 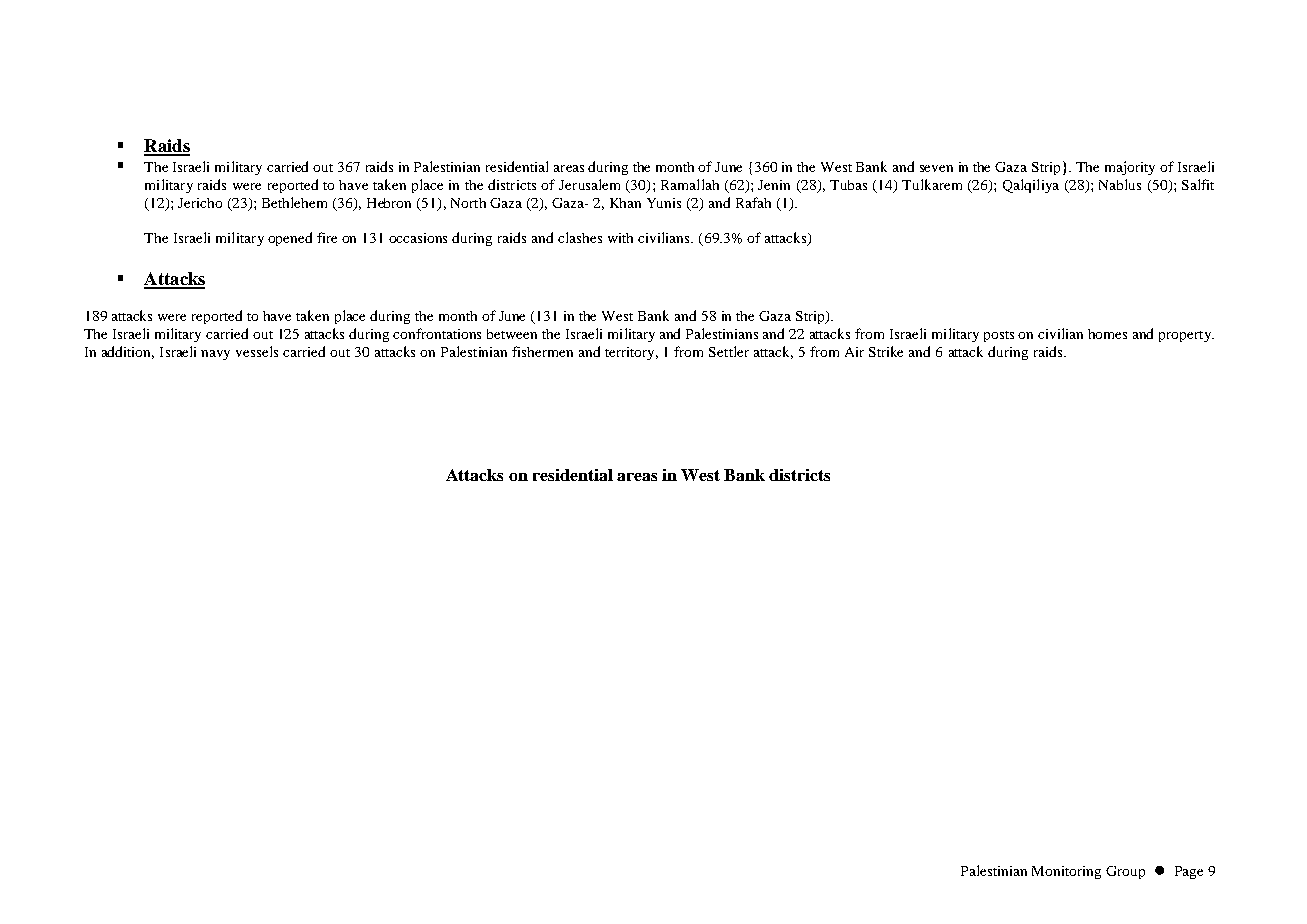 I want to click on Group, so click(x=1125, y=872).
